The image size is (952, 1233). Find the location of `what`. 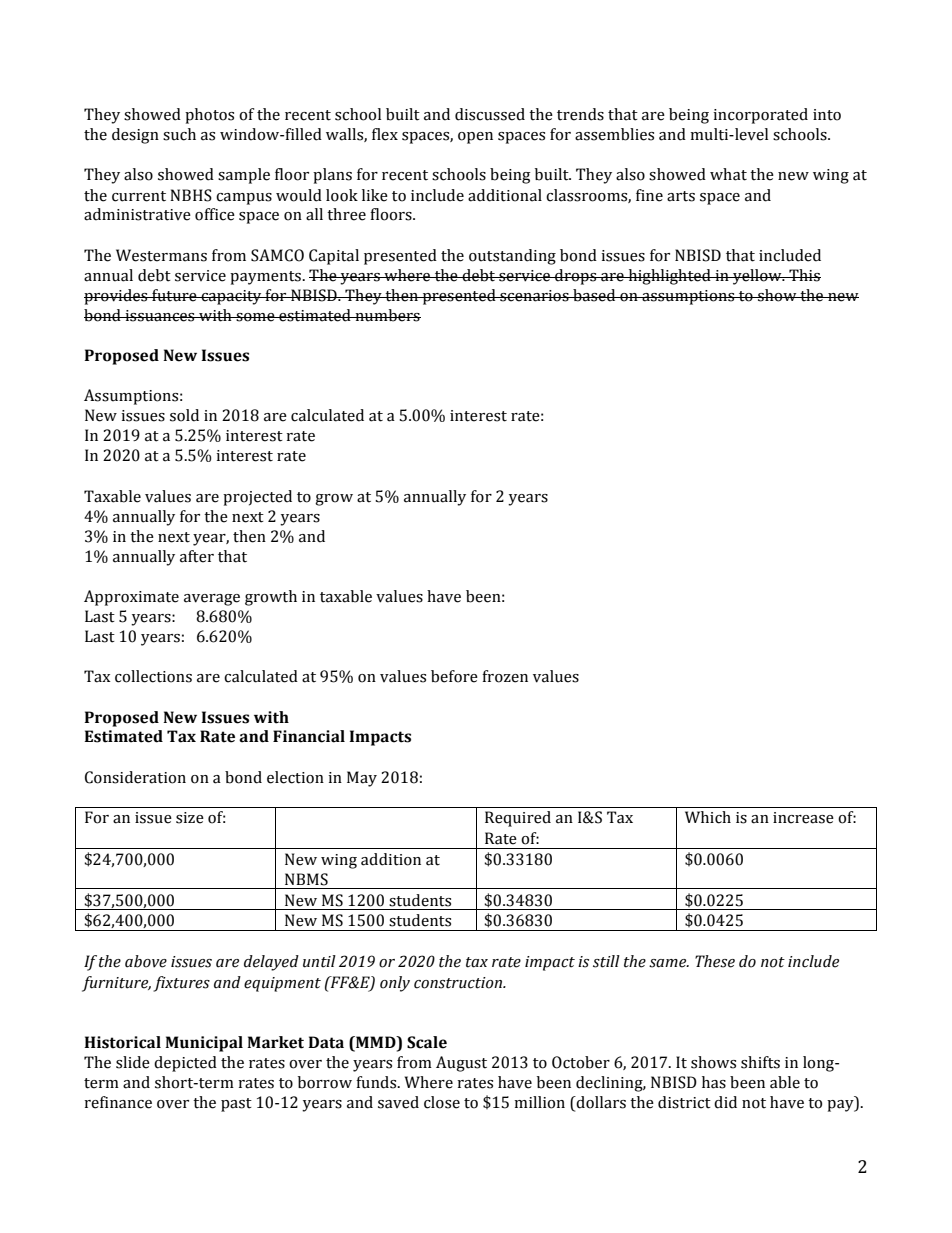

what is located at coordinates (728, 174).
